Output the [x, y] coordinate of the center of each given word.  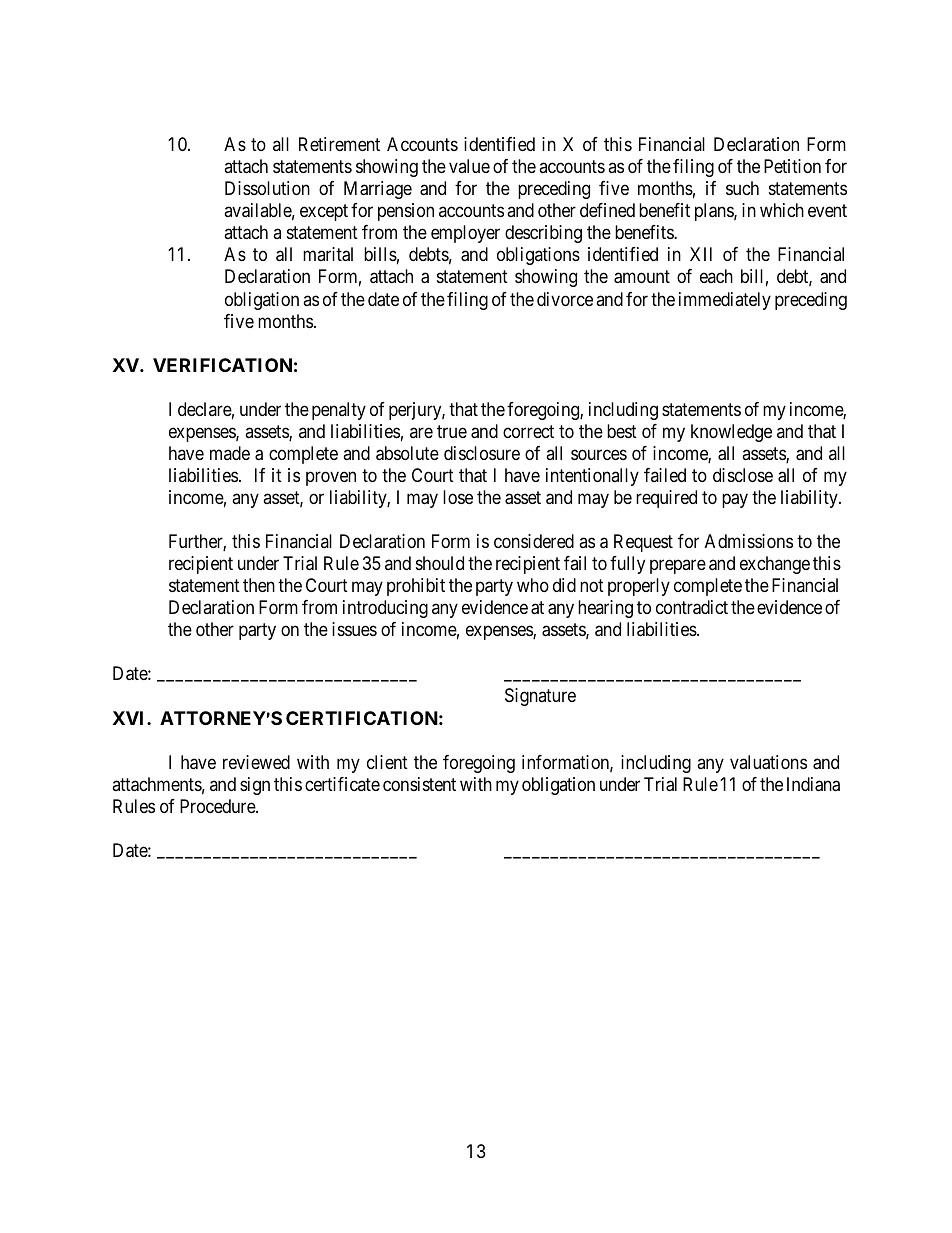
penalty [339, 411]
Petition [792, 166]
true [452, 431]
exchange [775, 565]
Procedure [218, 806]
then [259, 585]
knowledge [731, 433]
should [440, 563]
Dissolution [267, 188]
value [469, 166]
